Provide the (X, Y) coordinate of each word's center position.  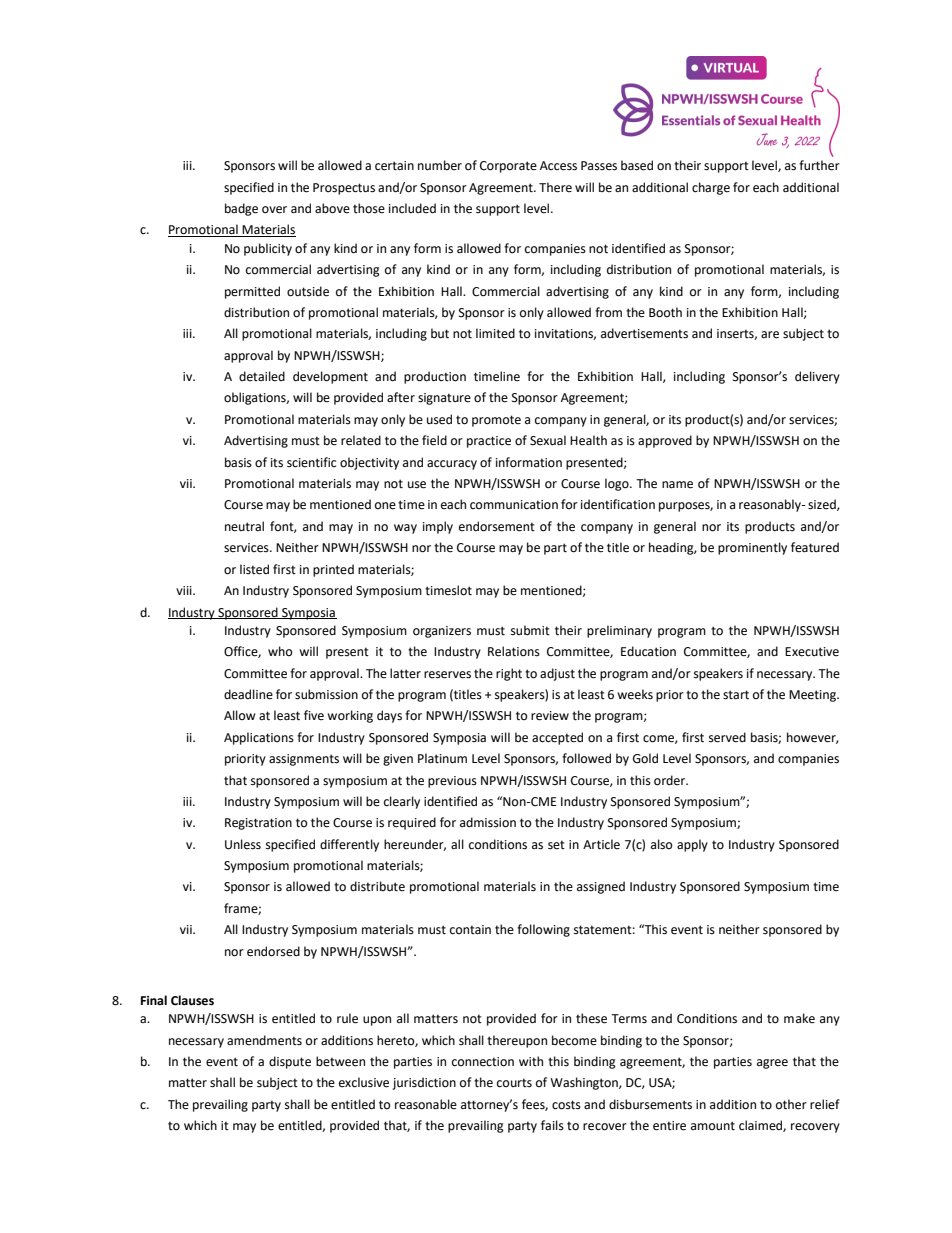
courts (514, 1083)
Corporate (508, 167)
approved (665, 441)
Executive (812, 652)
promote (496, 421)
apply (692, 845)
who (280, 651)
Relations (514, 651)
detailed (262, 376)
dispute (290, 1062)
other (791, 1104)
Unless (243, 844)
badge (241, 209)
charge (711, 188)
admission (488, 822)
